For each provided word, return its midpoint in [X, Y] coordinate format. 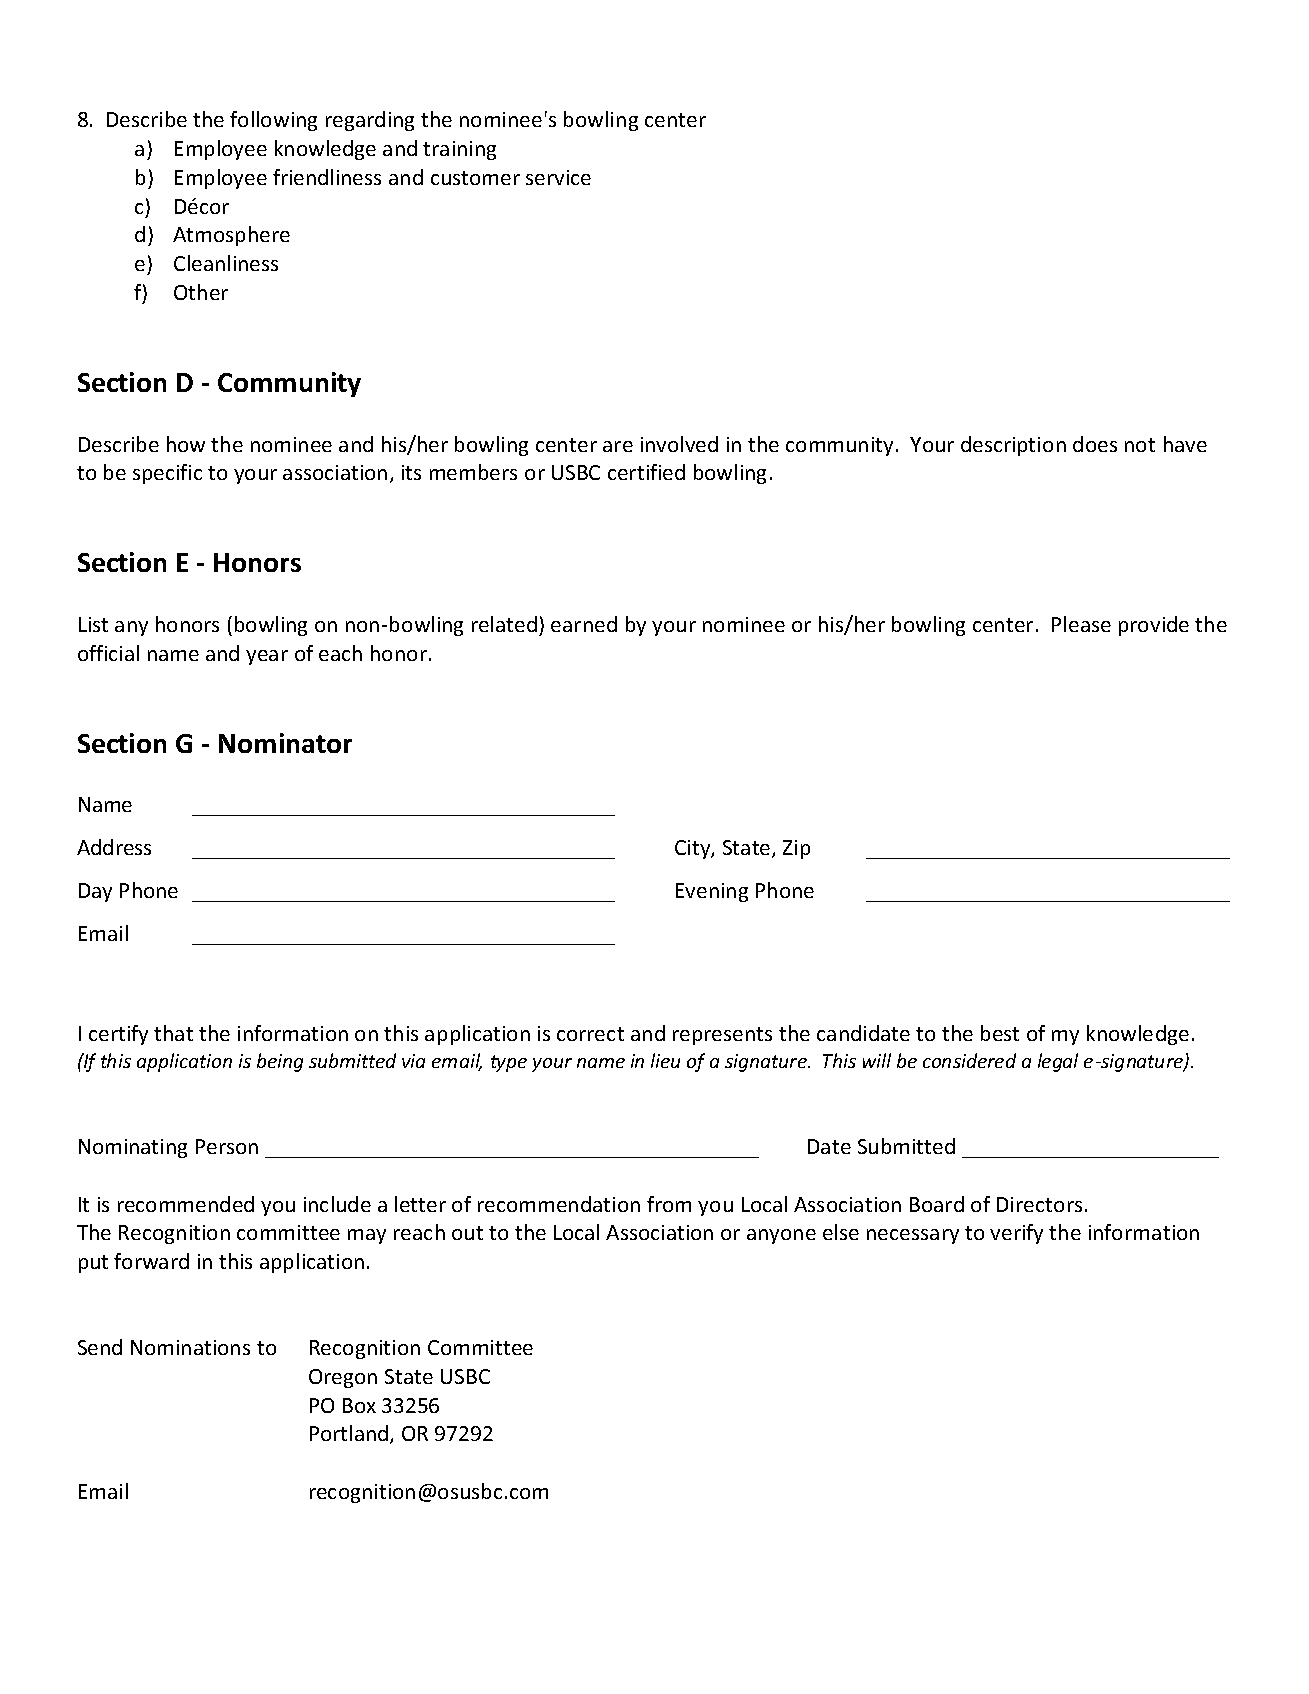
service [558, 177]
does [1095, 444]
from [669, 1204]
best [1000, 1033]
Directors [1039, 1204]
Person [227, 1146]
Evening [712, 892]
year [267, 657]
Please [1081, 624]
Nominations [190, 1347]
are [618, 446]
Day [95, 892]
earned [584, 624]
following [273, 121]
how [186, 444]
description [1013, 446]
